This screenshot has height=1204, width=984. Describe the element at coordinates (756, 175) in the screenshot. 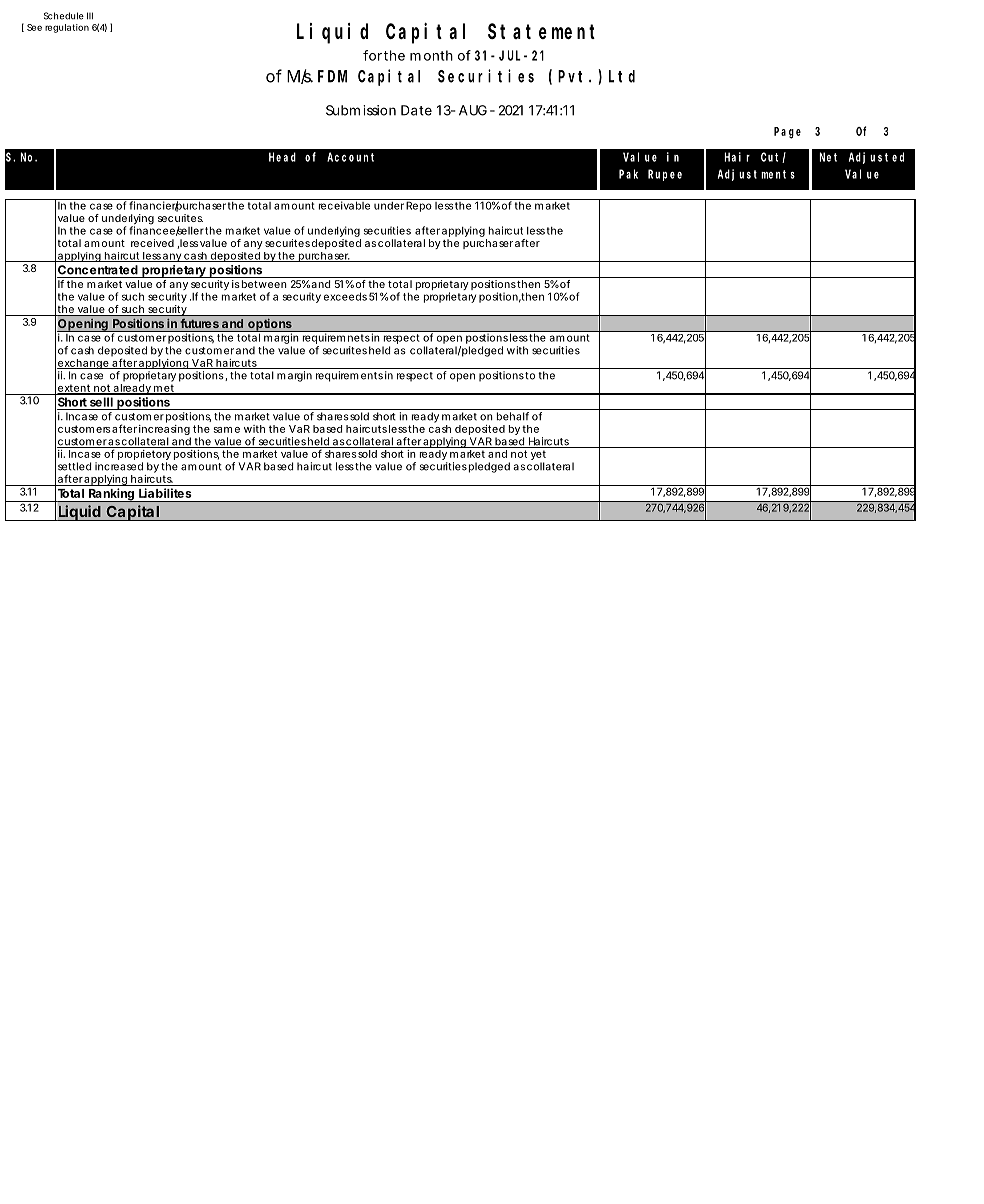

I see `Adjustments` at that location.
